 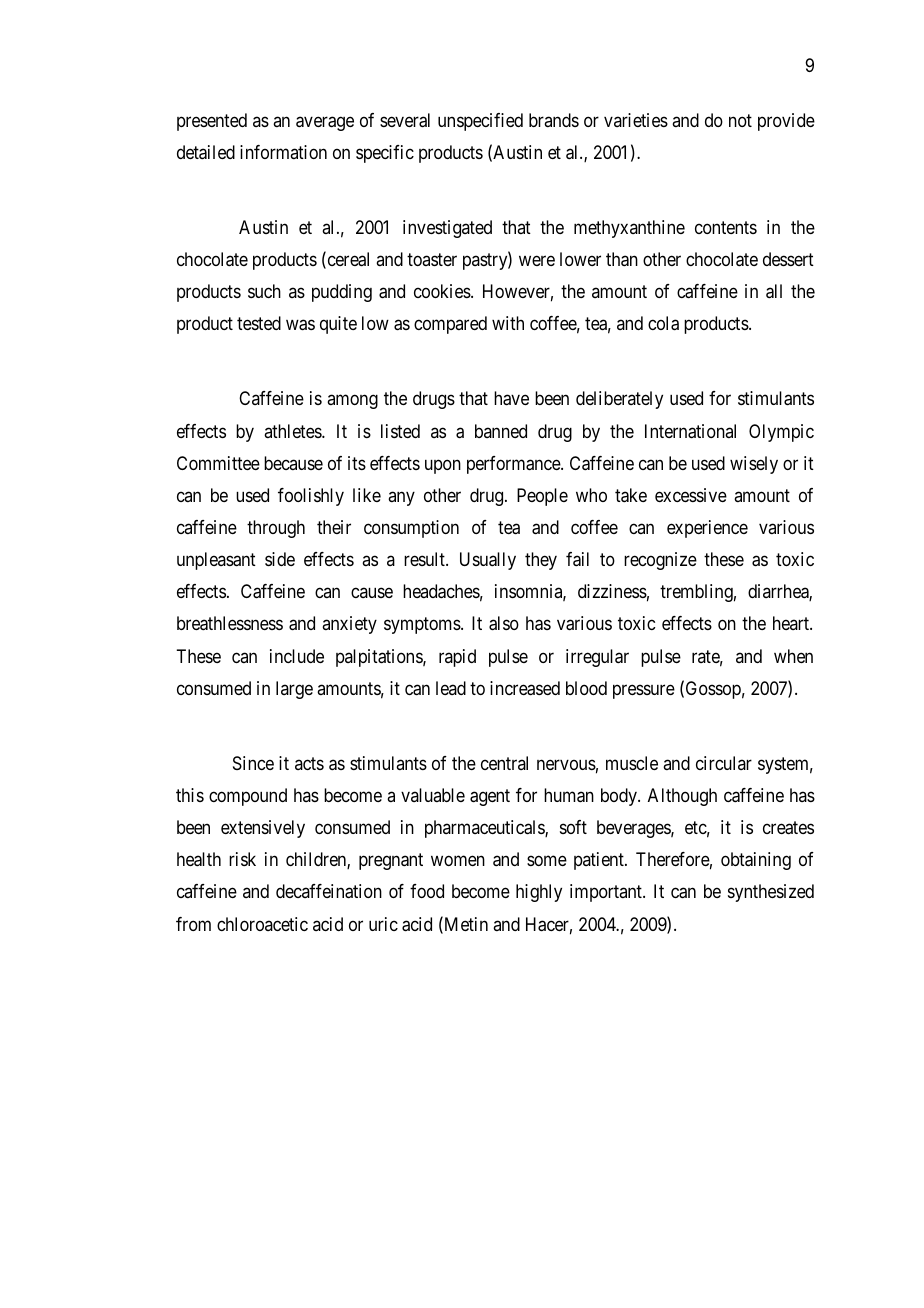 What do you see at coordinates (539, 893) in the document?
I see `highly` at bounding box center [539, 893].
